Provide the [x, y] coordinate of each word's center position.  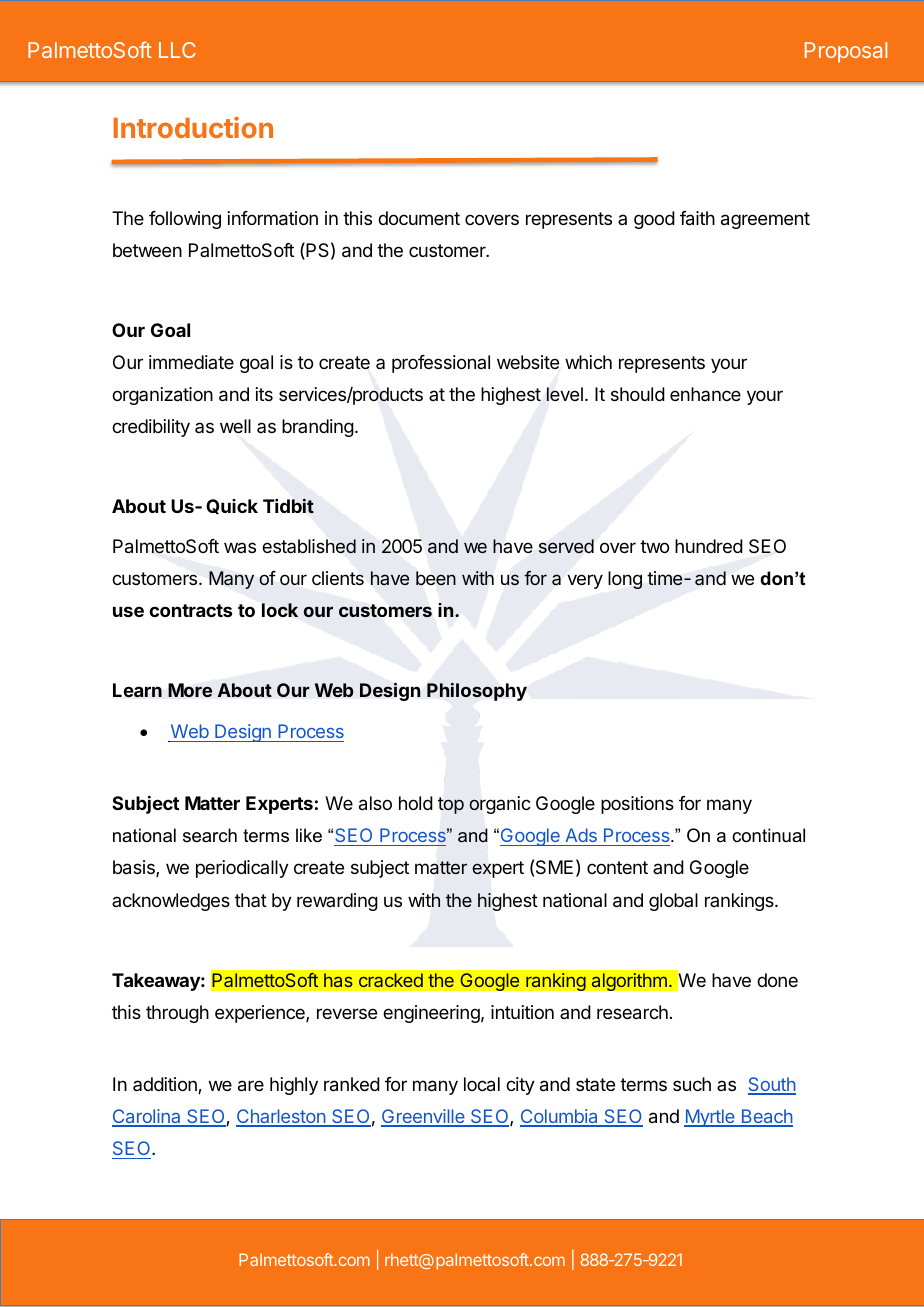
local [482, 1084]
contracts [190, 610]
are [251, 1086]
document [419, 218]
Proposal [846, 52]
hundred [709, 546]
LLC [177, 50]
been [436, 578]
